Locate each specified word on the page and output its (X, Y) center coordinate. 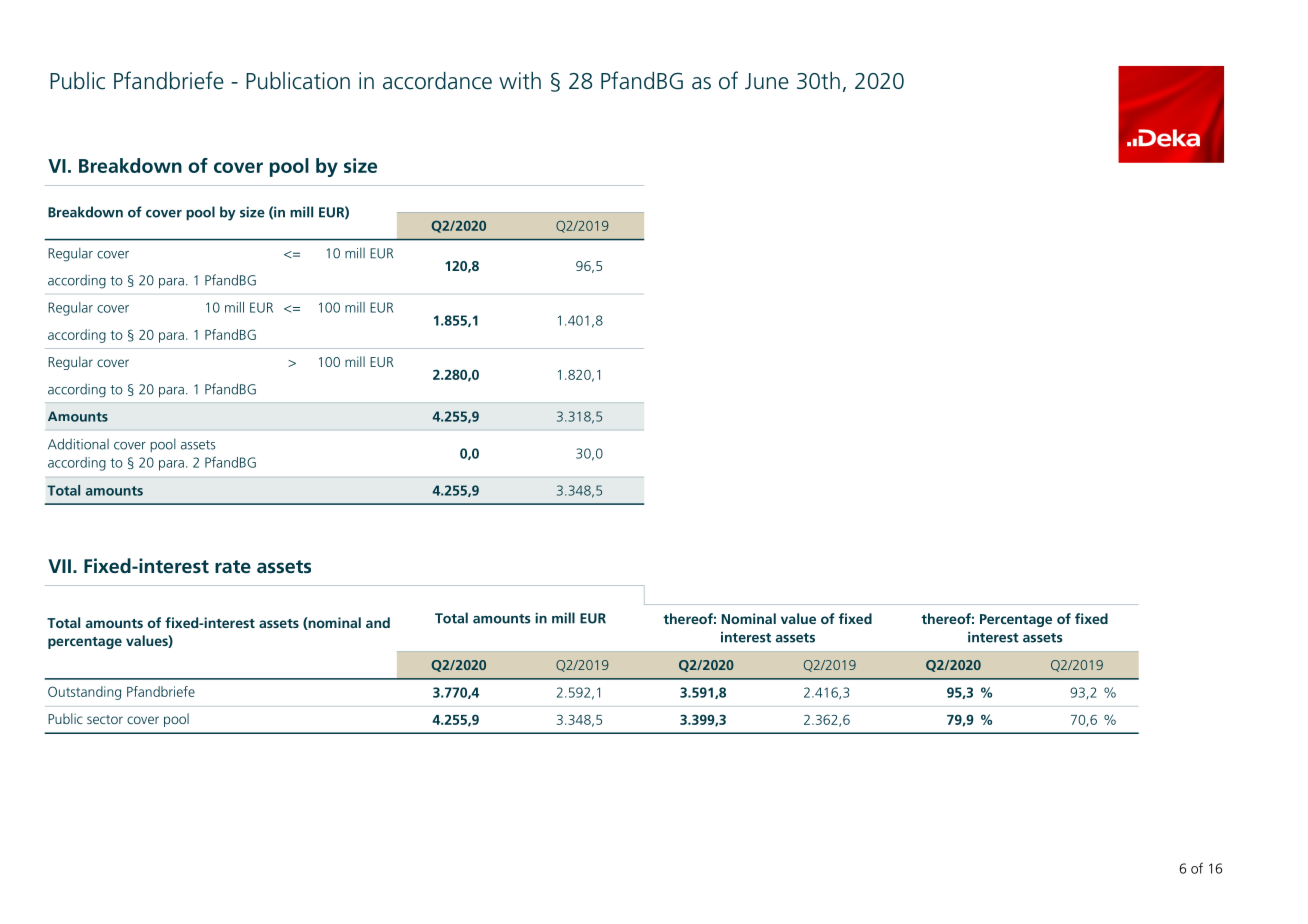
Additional (78, 444)
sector (105, 719)
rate (233, 566)
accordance (437, 81)
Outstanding (84, 693)
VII (59, 566)
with (520, 81)
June (767, 81)
